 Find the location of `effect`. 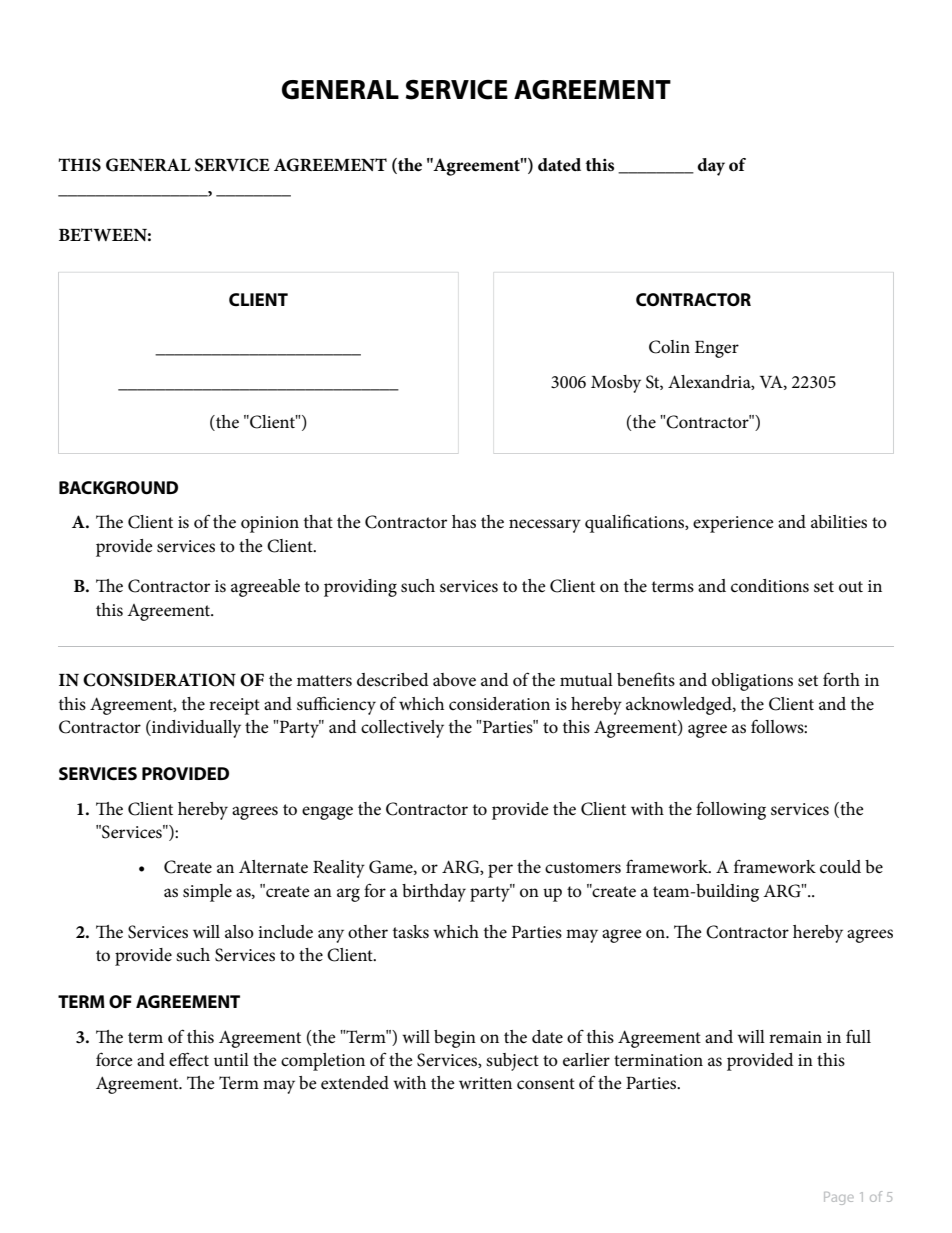

effect is located at coordinates (189, 1059).
